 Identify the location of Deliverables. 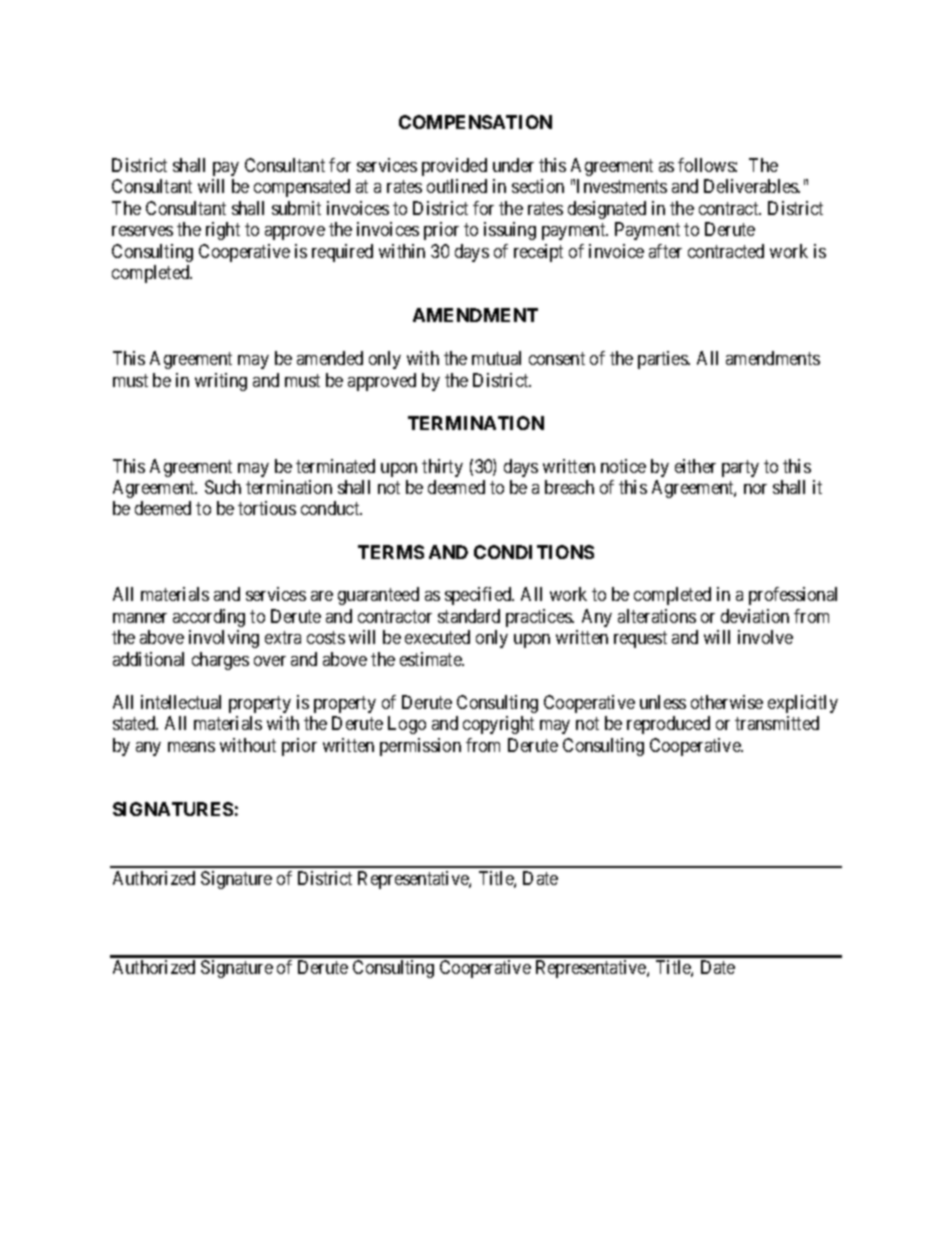
(752, 186).
